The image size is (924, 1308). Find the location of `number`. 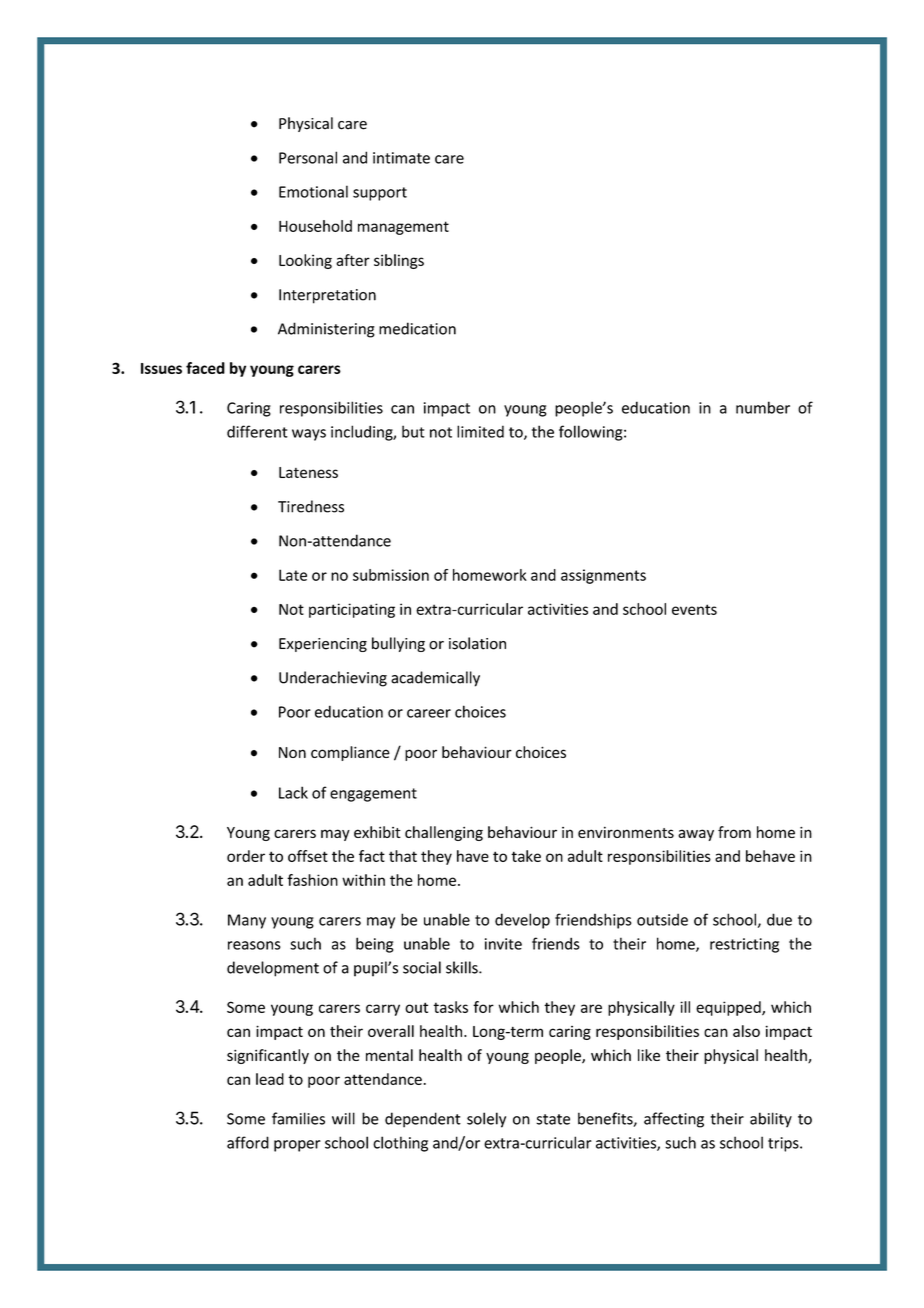

number is located at coordinates (763, 407).
